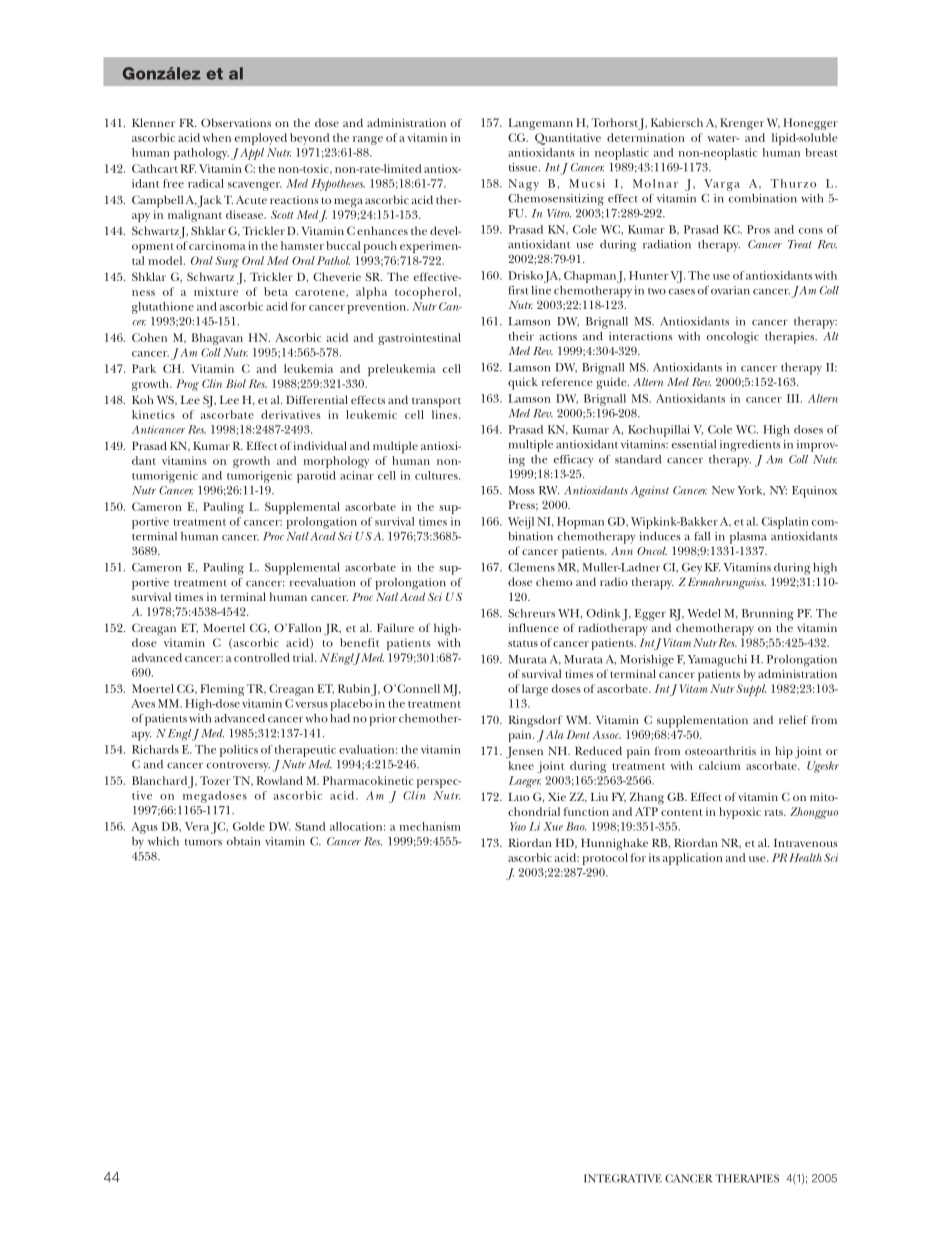 The height and width of the screenshot is (1233, 952). What do you see at coordinates (521, 490) in the screenshot?
I see `Moss` at bounding box center [521, 490].
